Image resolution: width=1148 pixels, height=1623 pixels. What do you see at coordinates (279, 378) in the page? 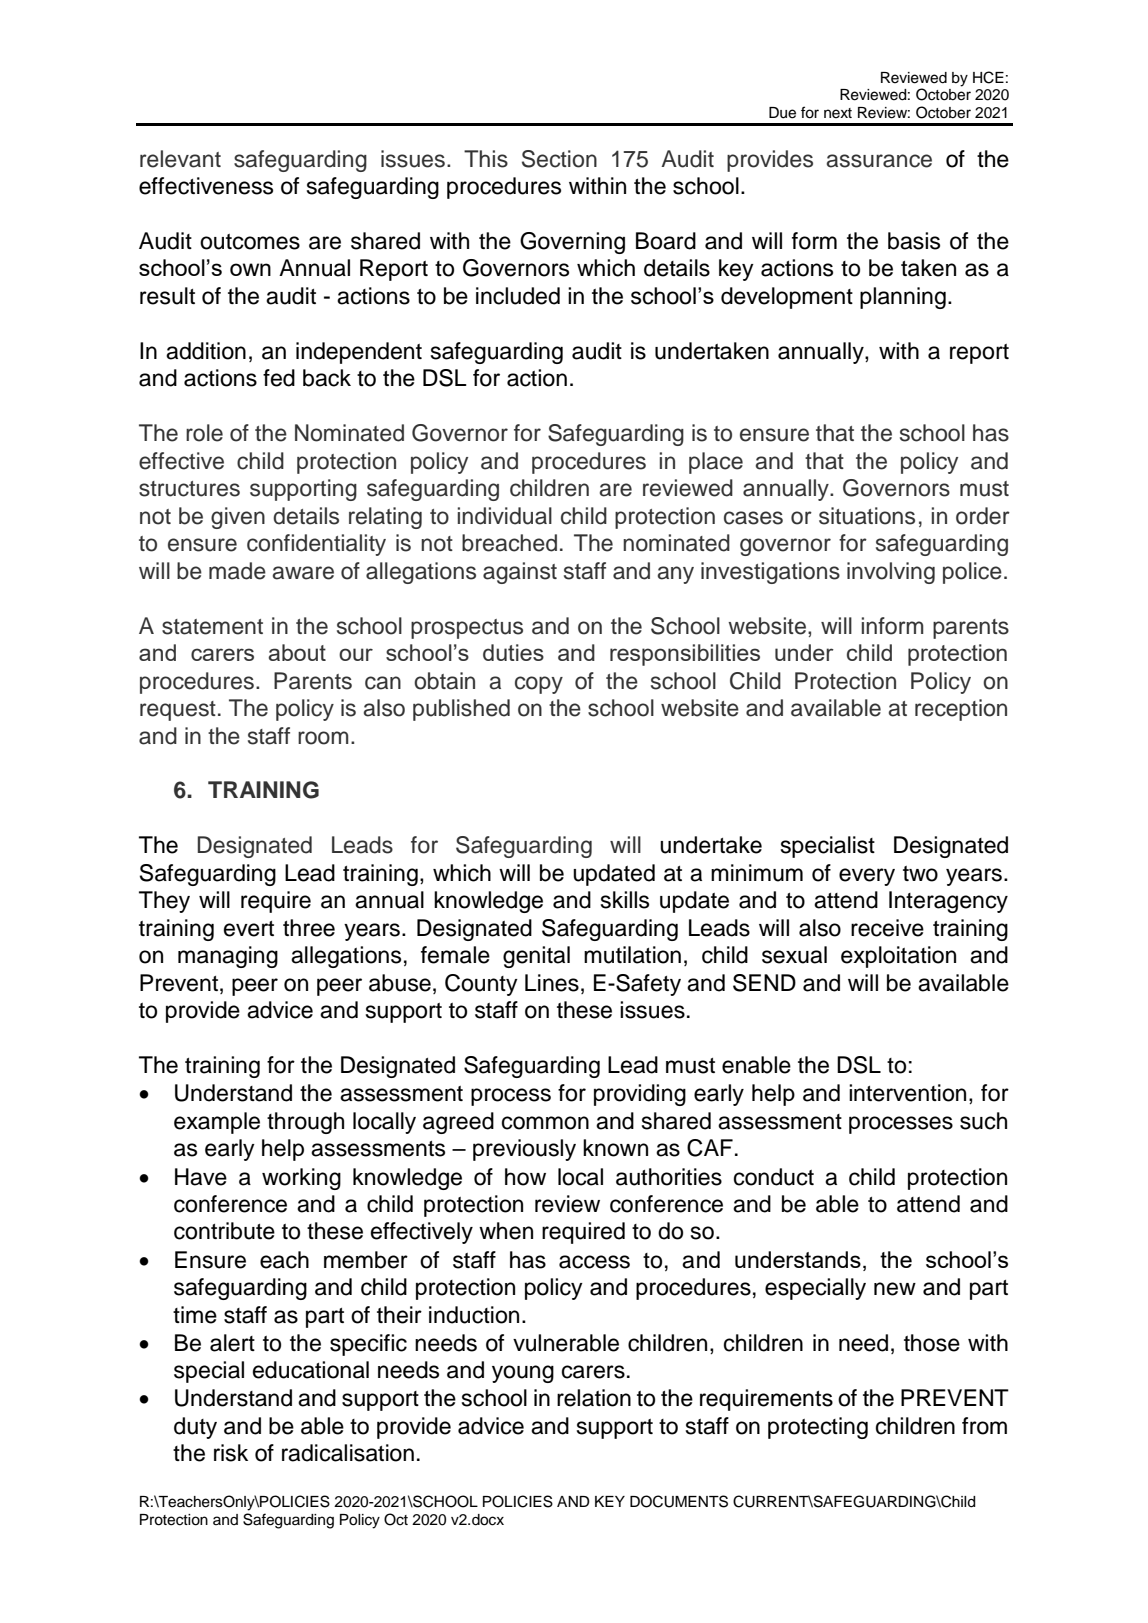
I see `fed` at bounding box center [279, 378].
